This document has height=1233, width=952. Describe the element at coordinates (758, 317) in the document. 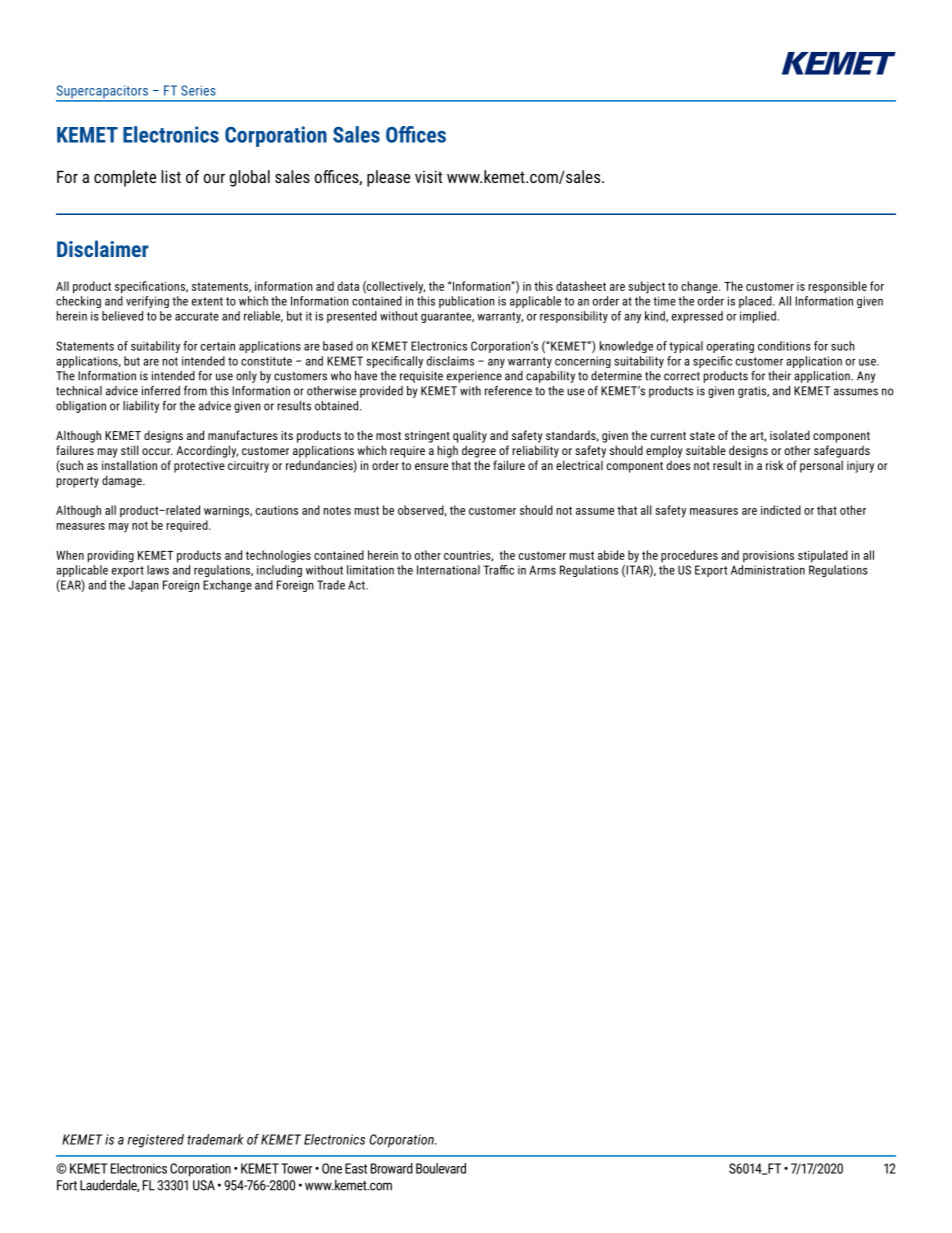

I see `implied` at that location.
